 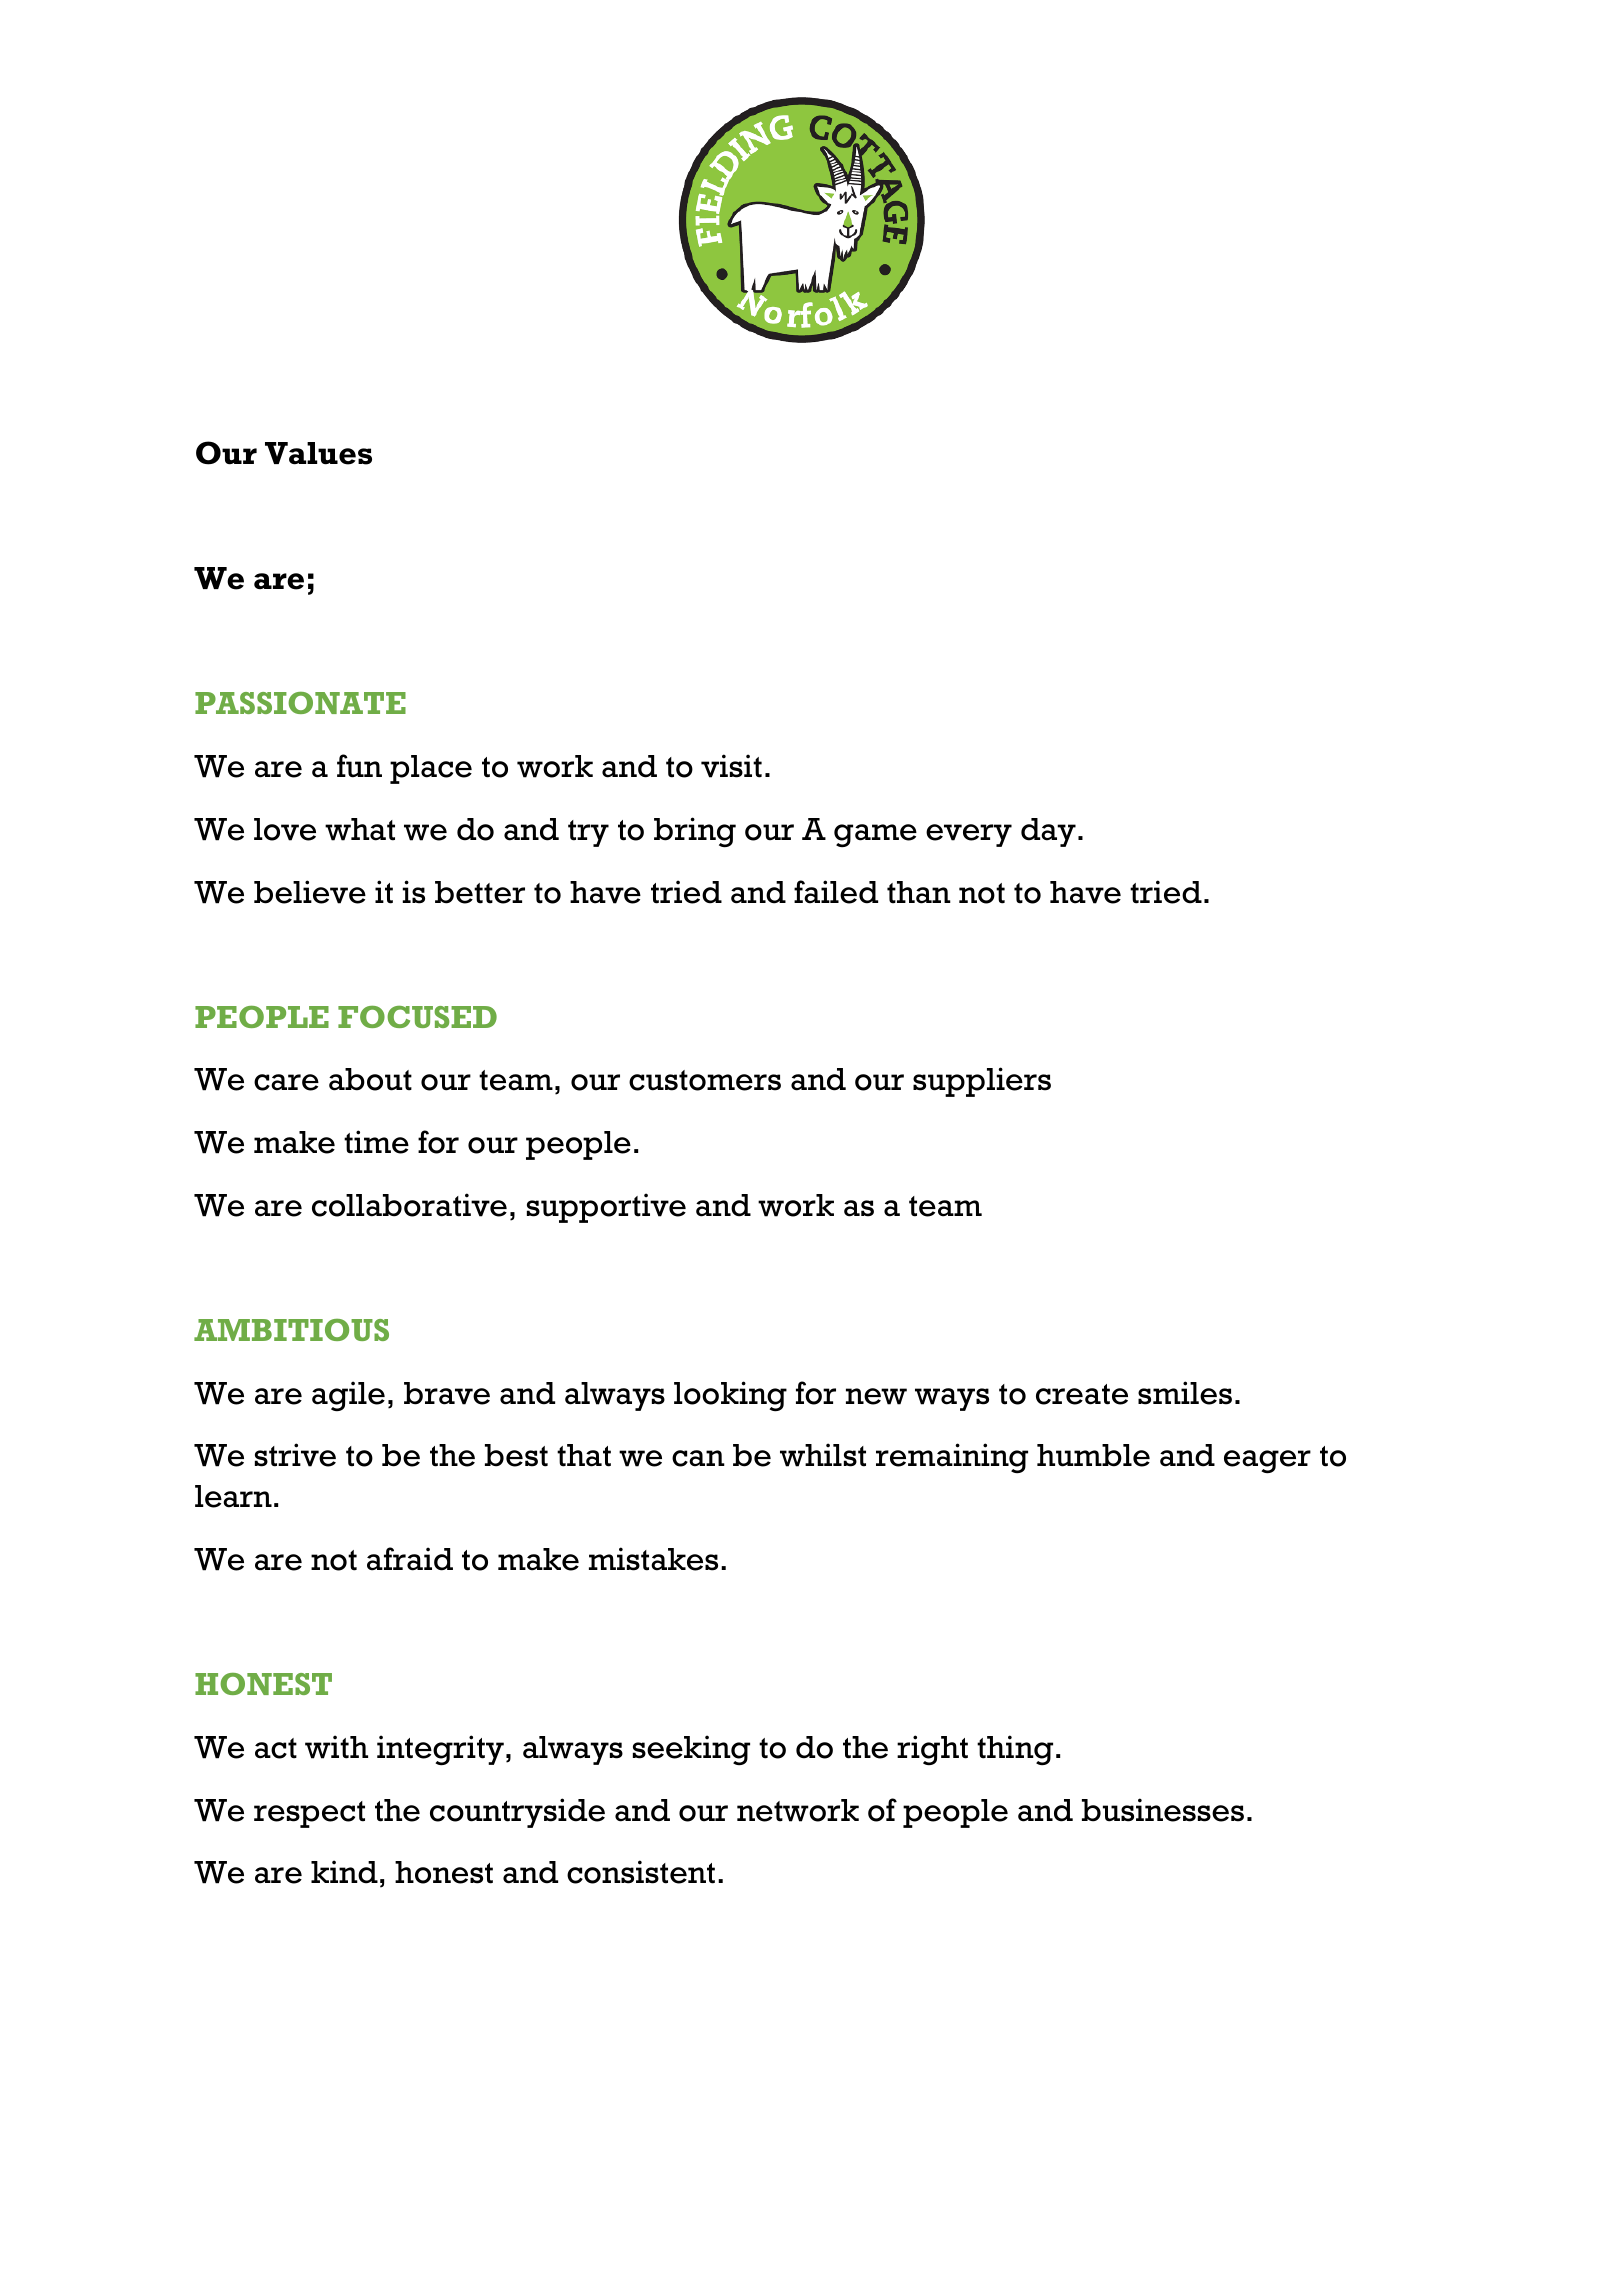 What do you see at coordinates (1048, 832) in the screenshot?
I see `day` at bounding box center [1048, 832].
